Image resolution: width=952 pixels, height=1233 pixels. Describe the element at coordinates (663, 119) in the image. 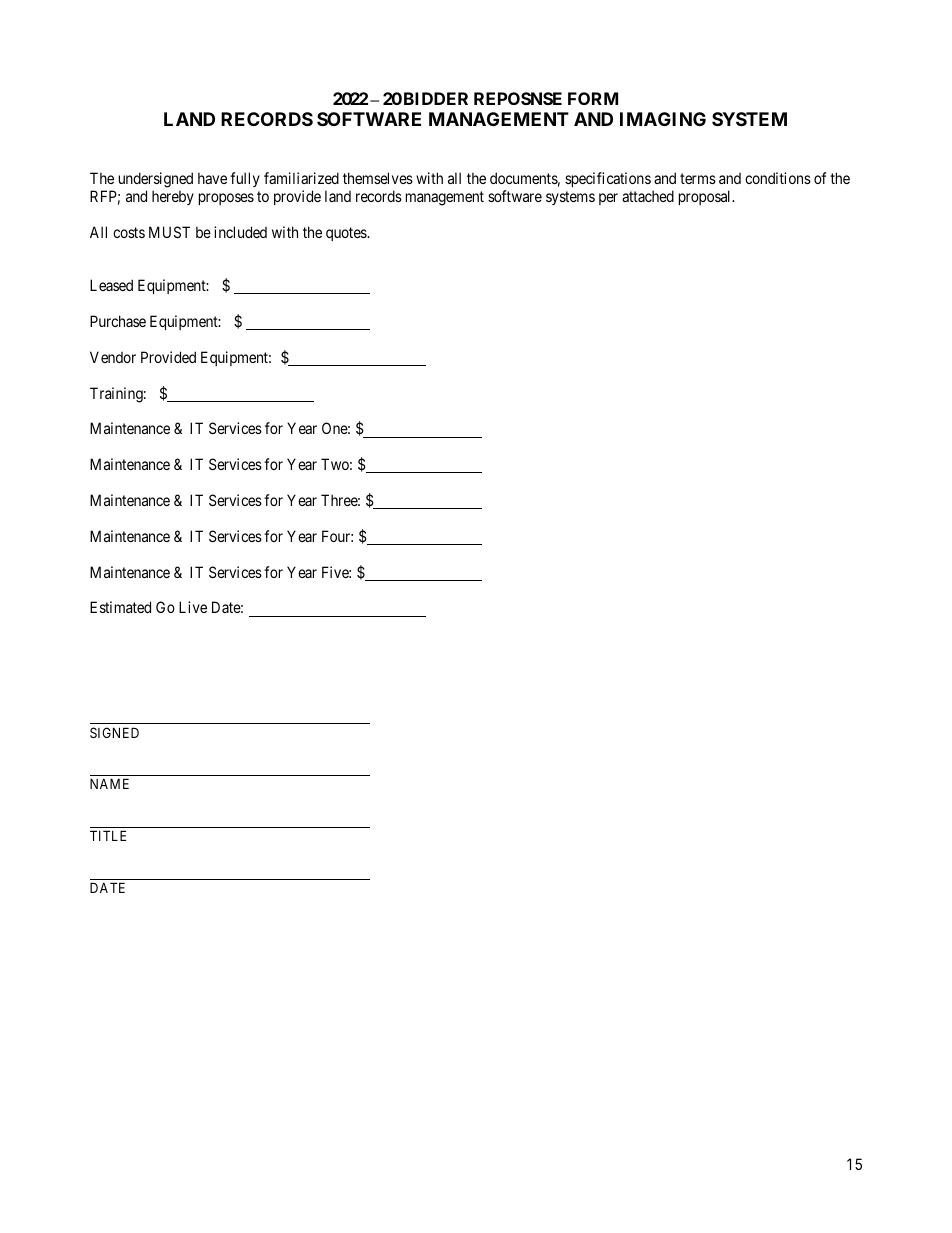

I see `IMAGING` at that location.
